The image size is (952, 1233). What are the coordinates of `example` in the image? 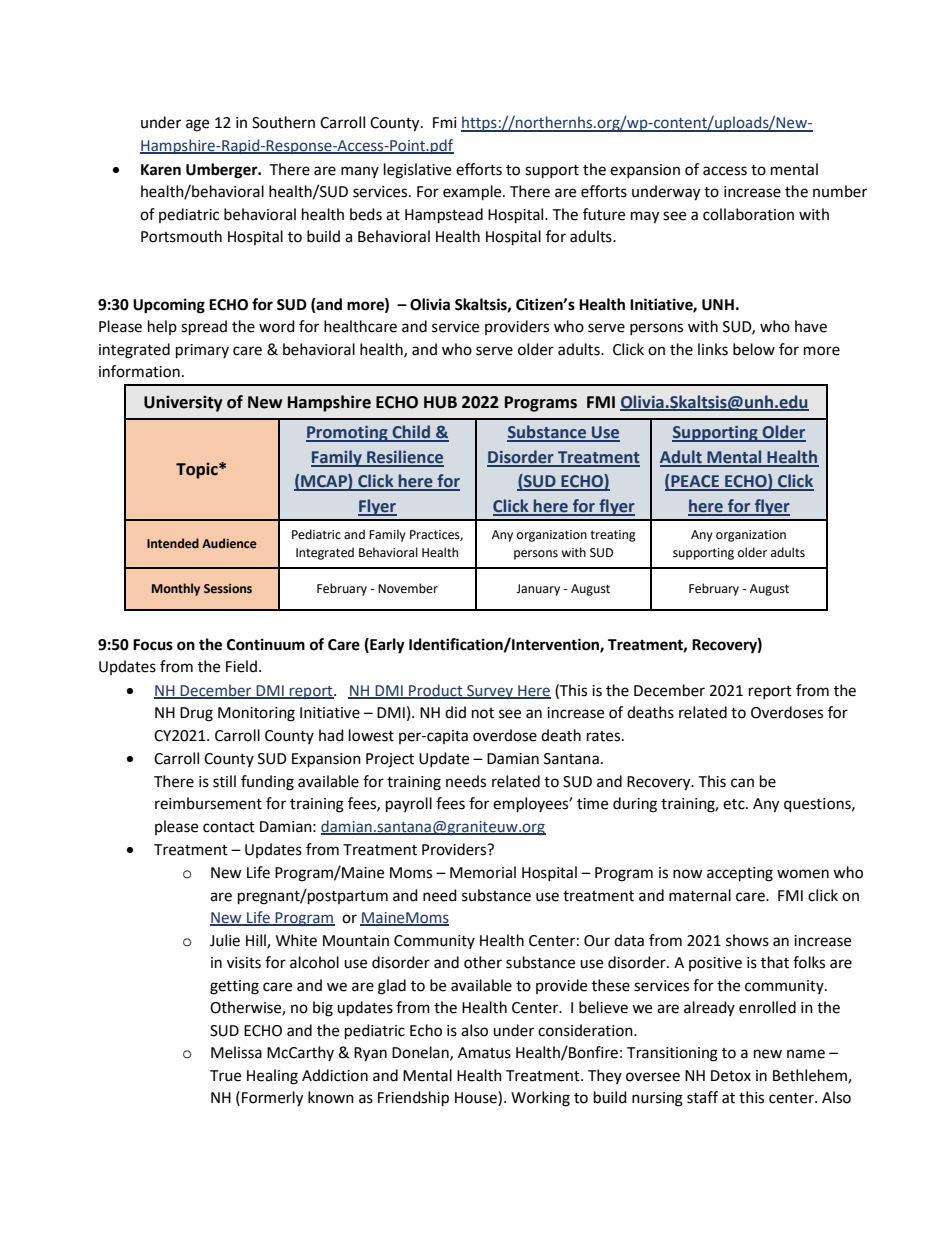 It's located at (473, 193).
